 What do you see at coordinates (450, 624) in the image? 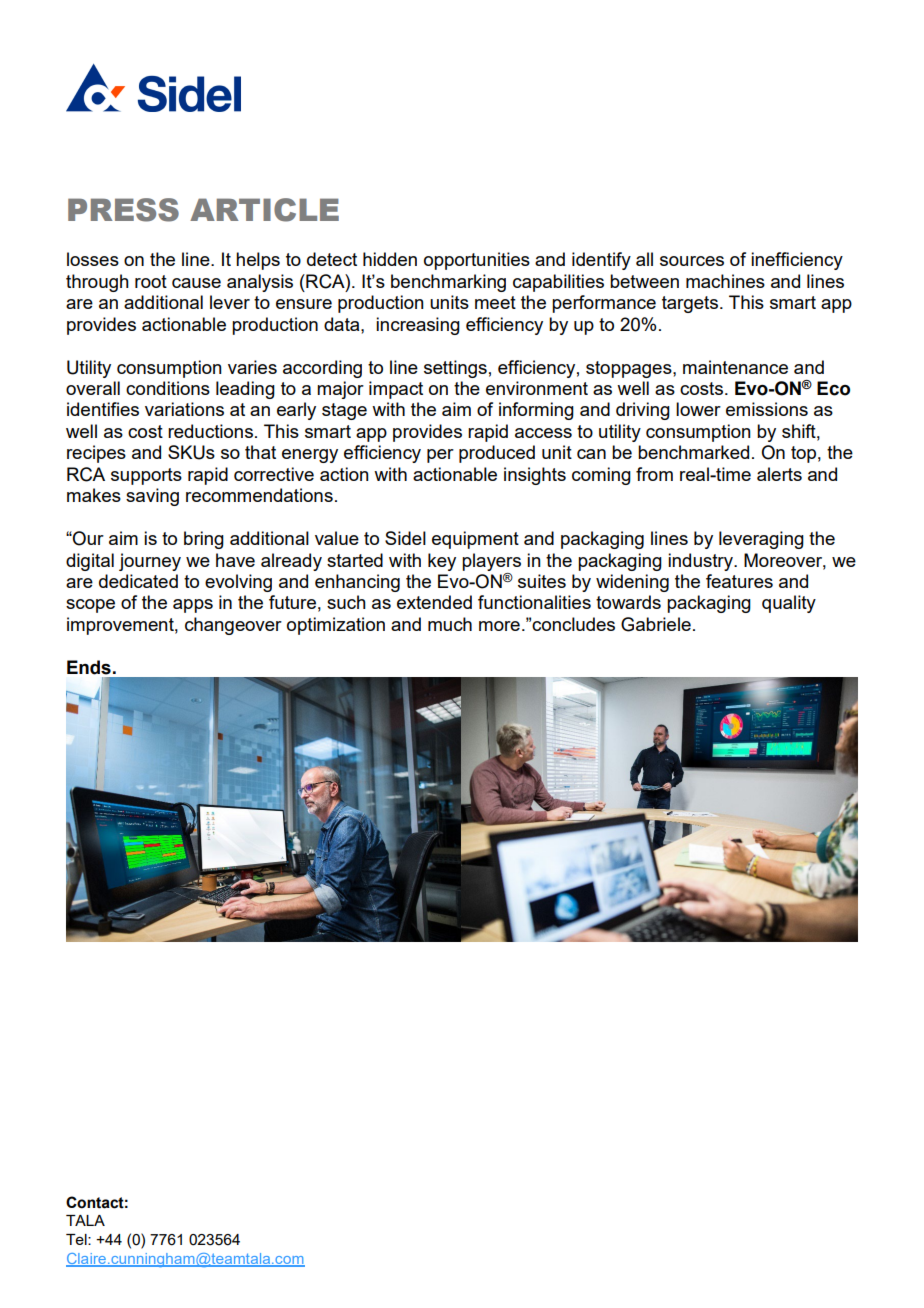
I see `much` at bounding box center [450, 624].
